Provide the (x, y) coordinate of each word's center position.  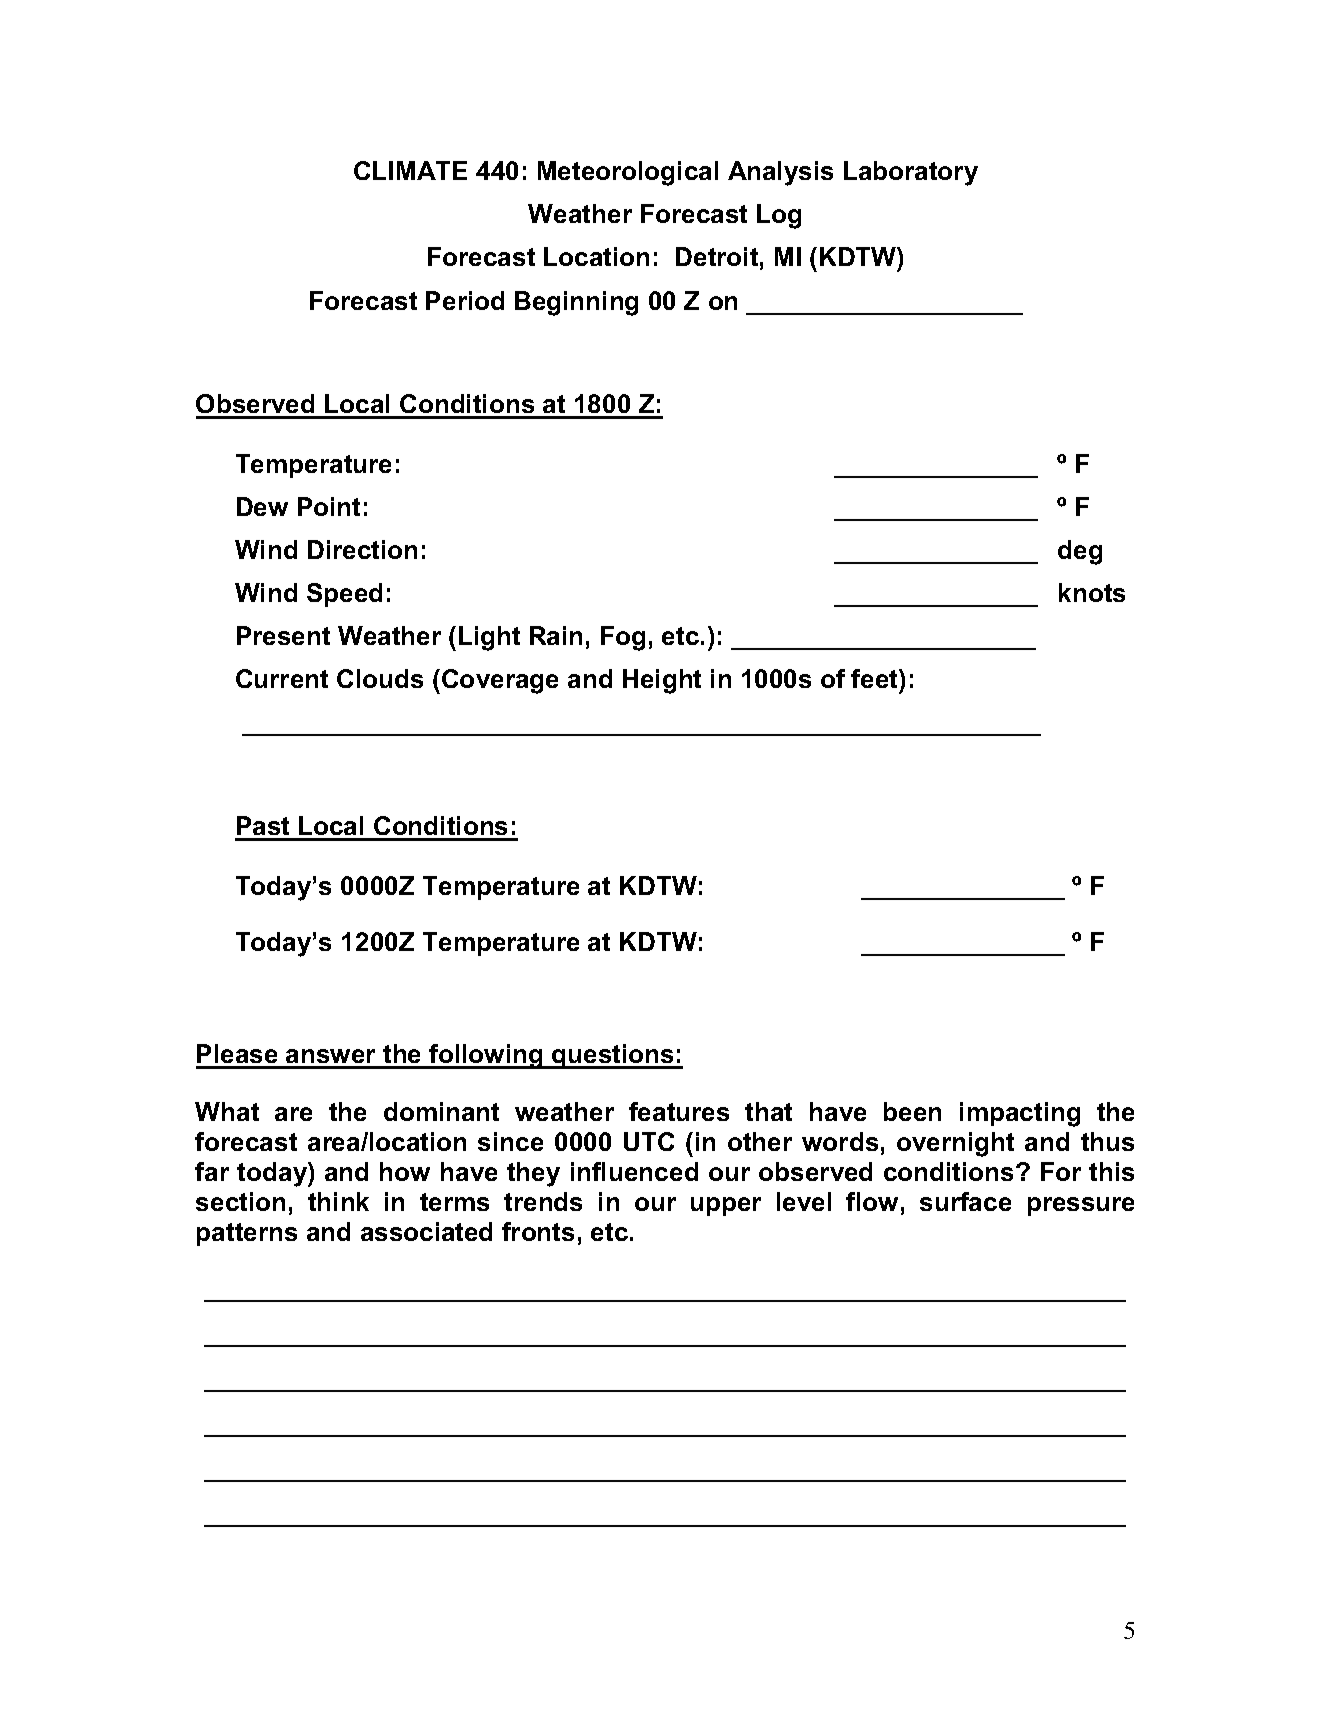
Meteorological (628, 173)
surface (965, 1201)
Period (465, 300)
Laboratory (911, 173)
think (338, 1201)
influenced (634, 1171)
